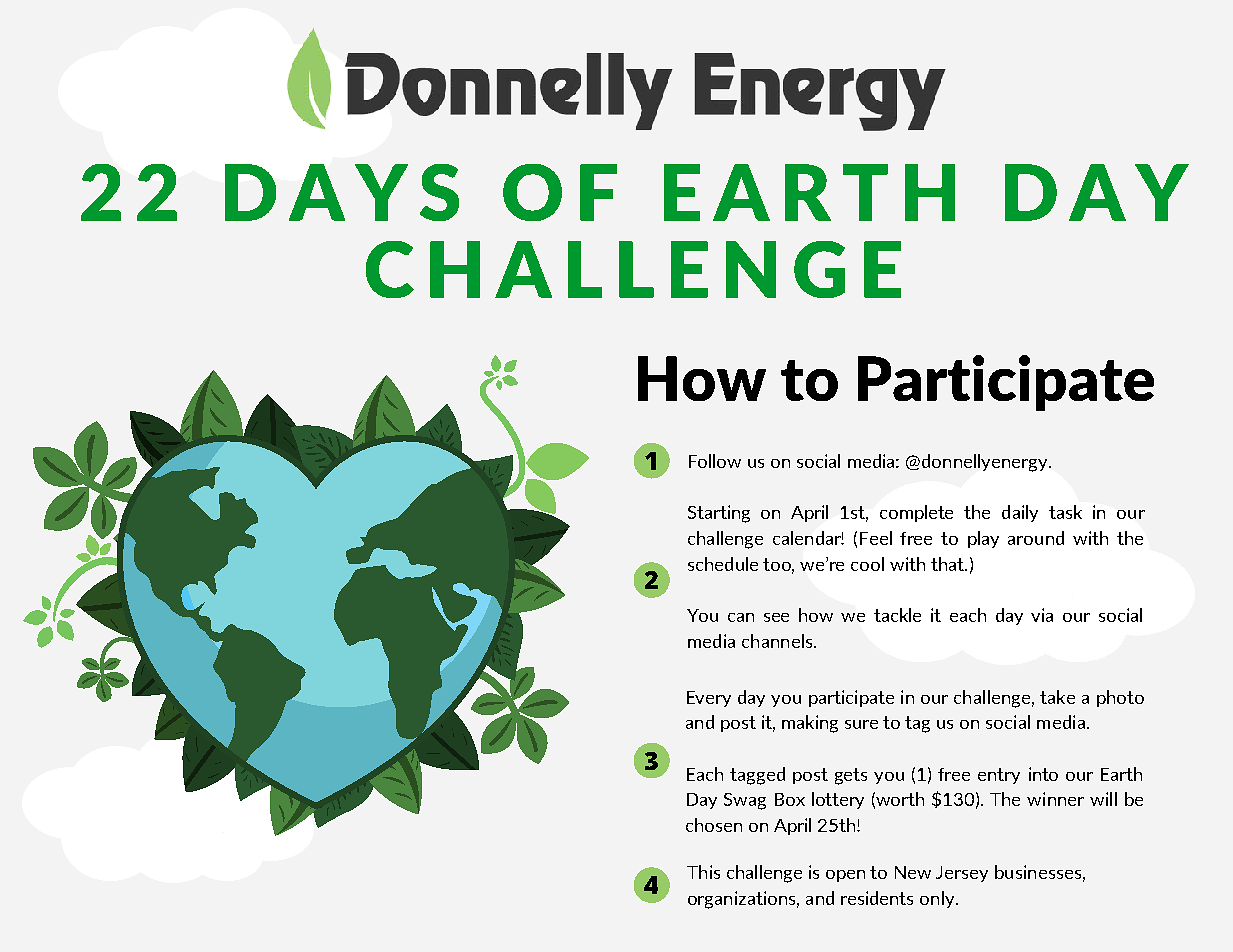  Describe the element at coordinates (703, 872) in the screenshot. I see `This` at that location.
